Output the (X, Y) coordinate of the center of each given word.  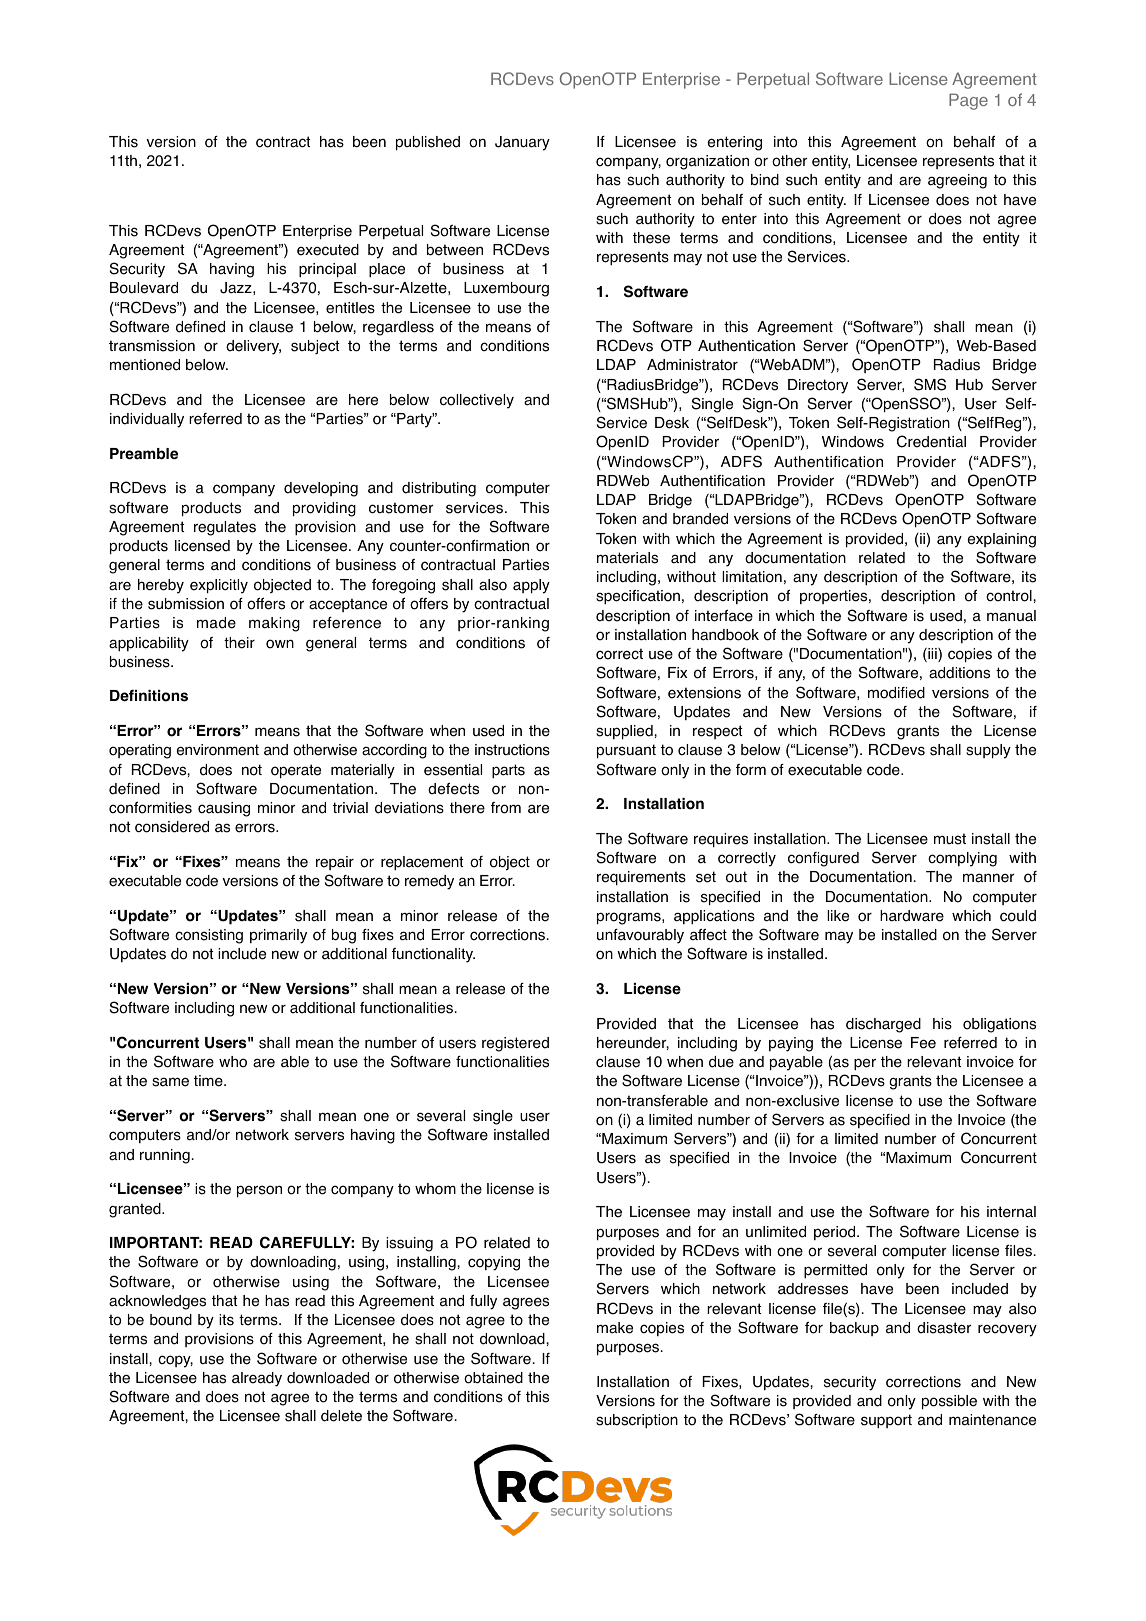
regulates (225, 528)
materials (627, 558)
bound (171, 1320)
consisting (209, 936)
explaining (1002, 540)
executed (328, 250)
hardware (912, 916)
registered (515, 1044)
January (522, 143)
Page (968, 101)
